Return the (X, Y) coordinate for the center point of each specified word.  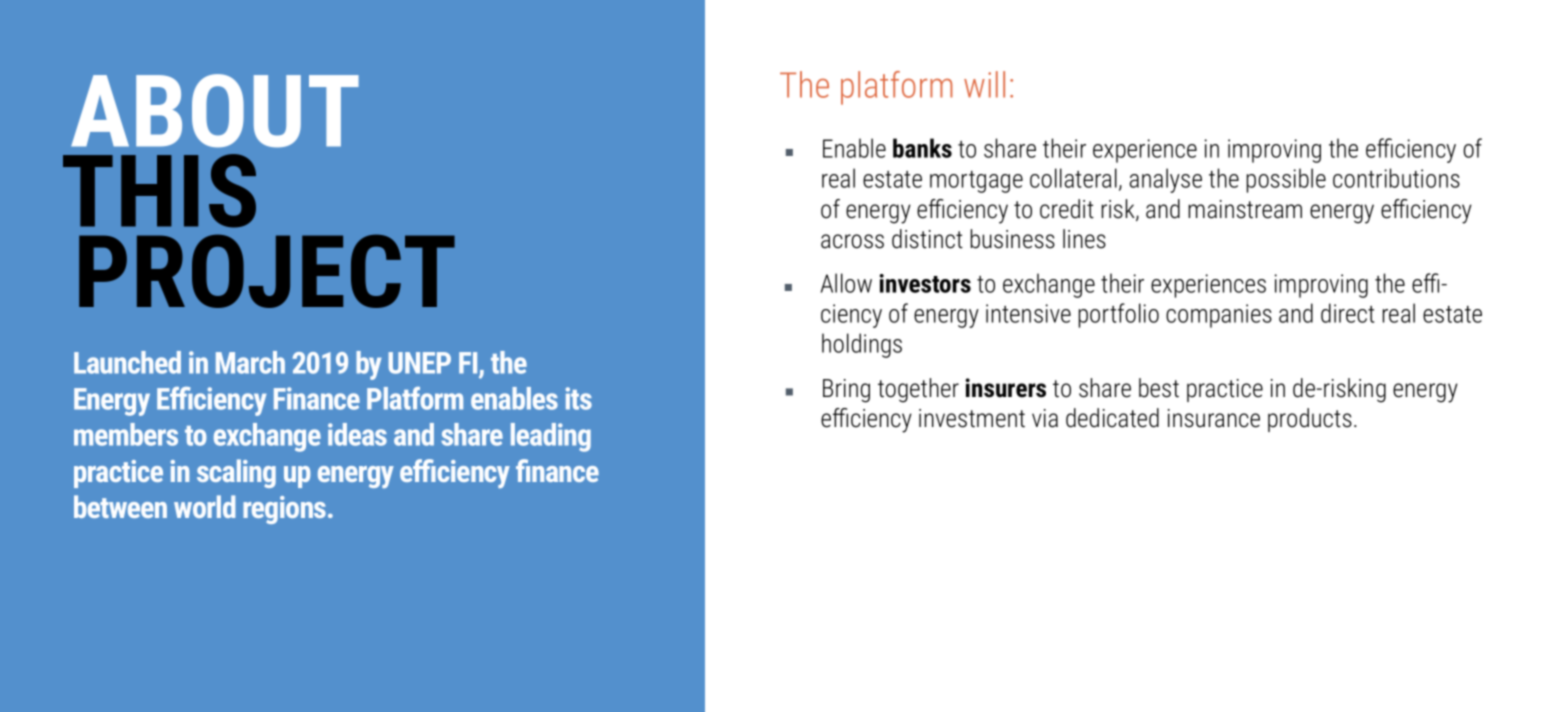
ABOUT (215, 111)
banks (922, 148)
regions (286, 510)
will (984, 84)
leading (551, 437)
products (1310, 420)
